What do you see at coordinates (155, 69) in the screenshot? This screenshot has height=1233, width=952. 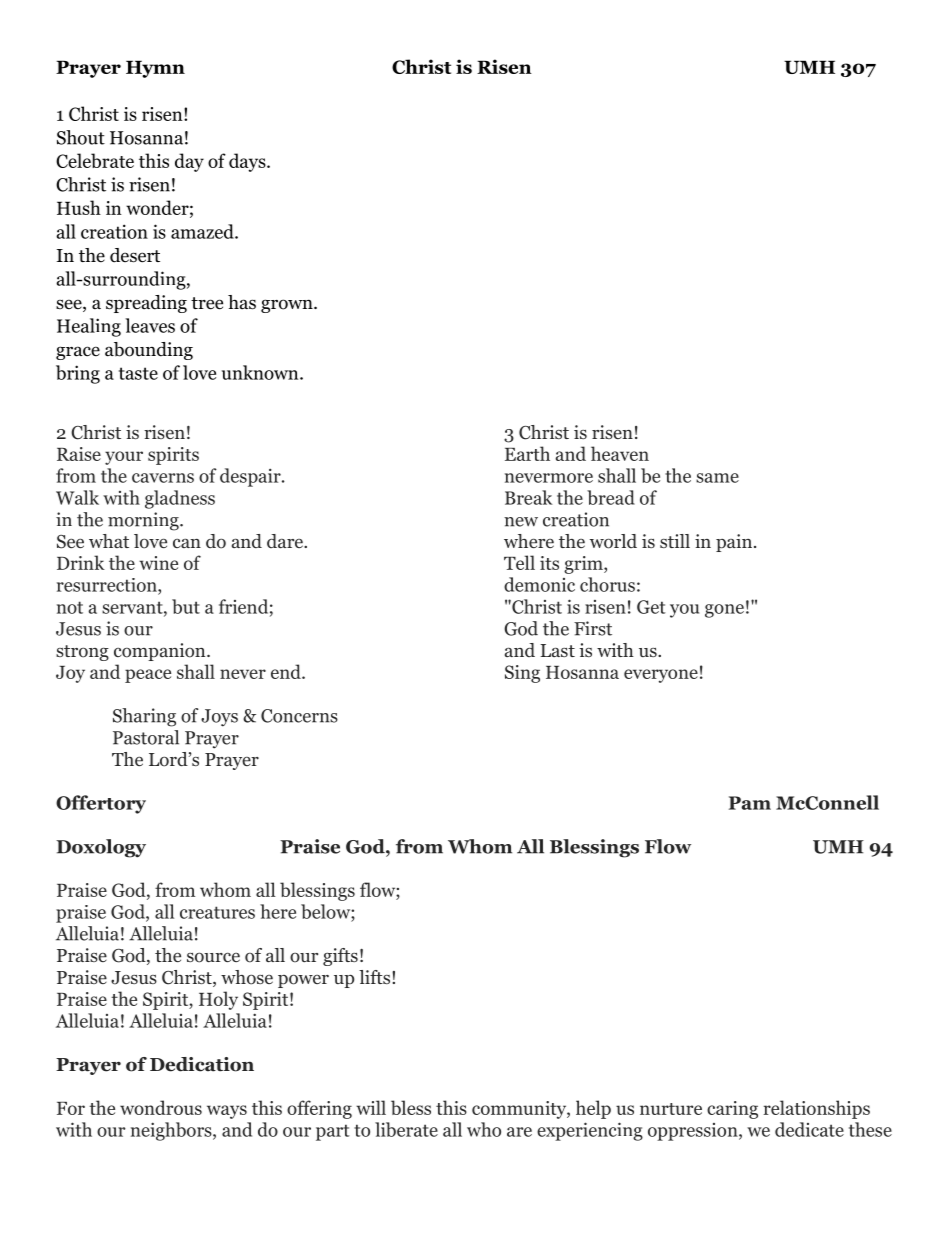 I see `Hymn` at bounding box center [155, 69].
